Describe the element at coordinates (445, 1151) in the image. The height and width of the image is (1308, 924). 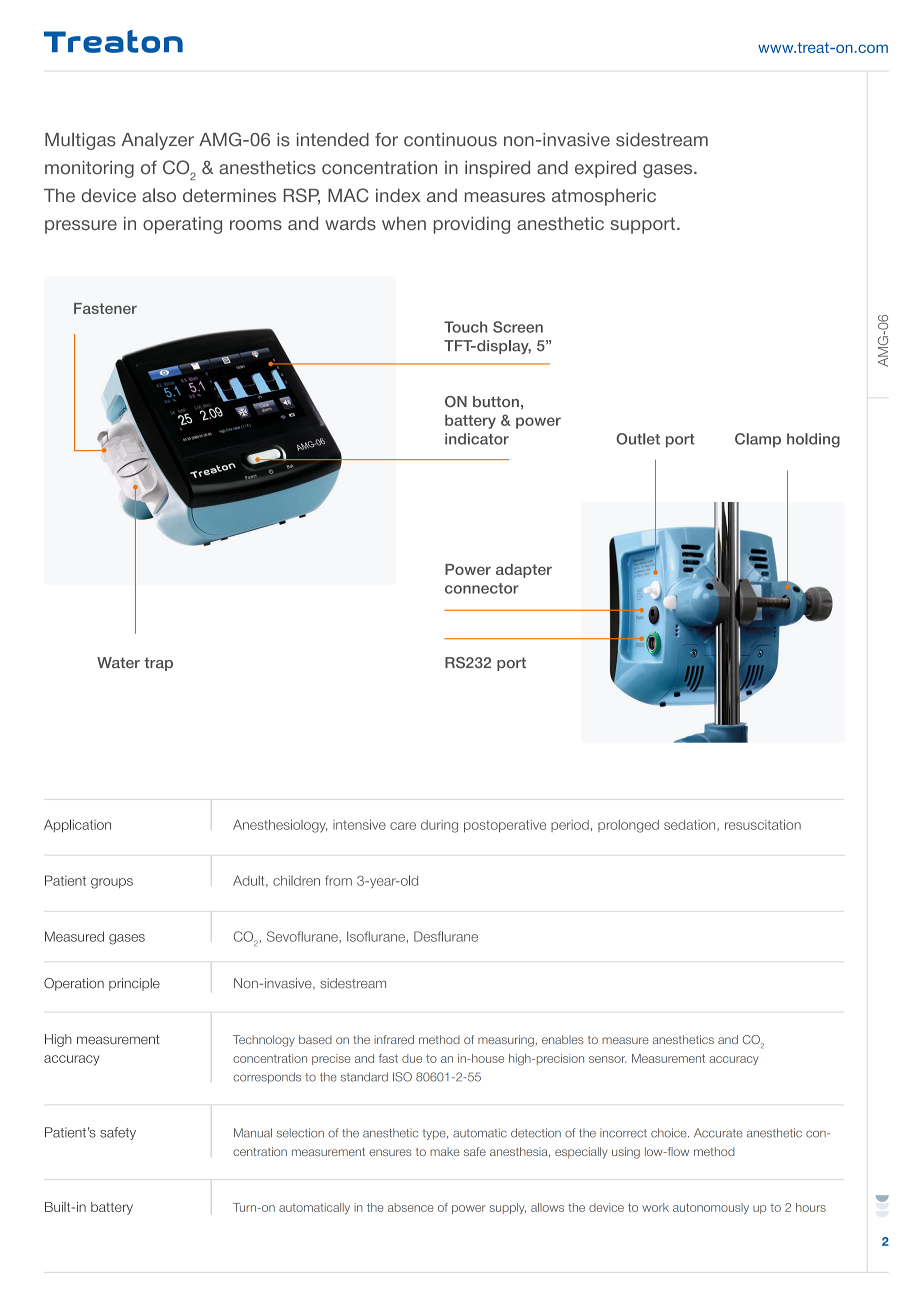
I see `make` at that location.
